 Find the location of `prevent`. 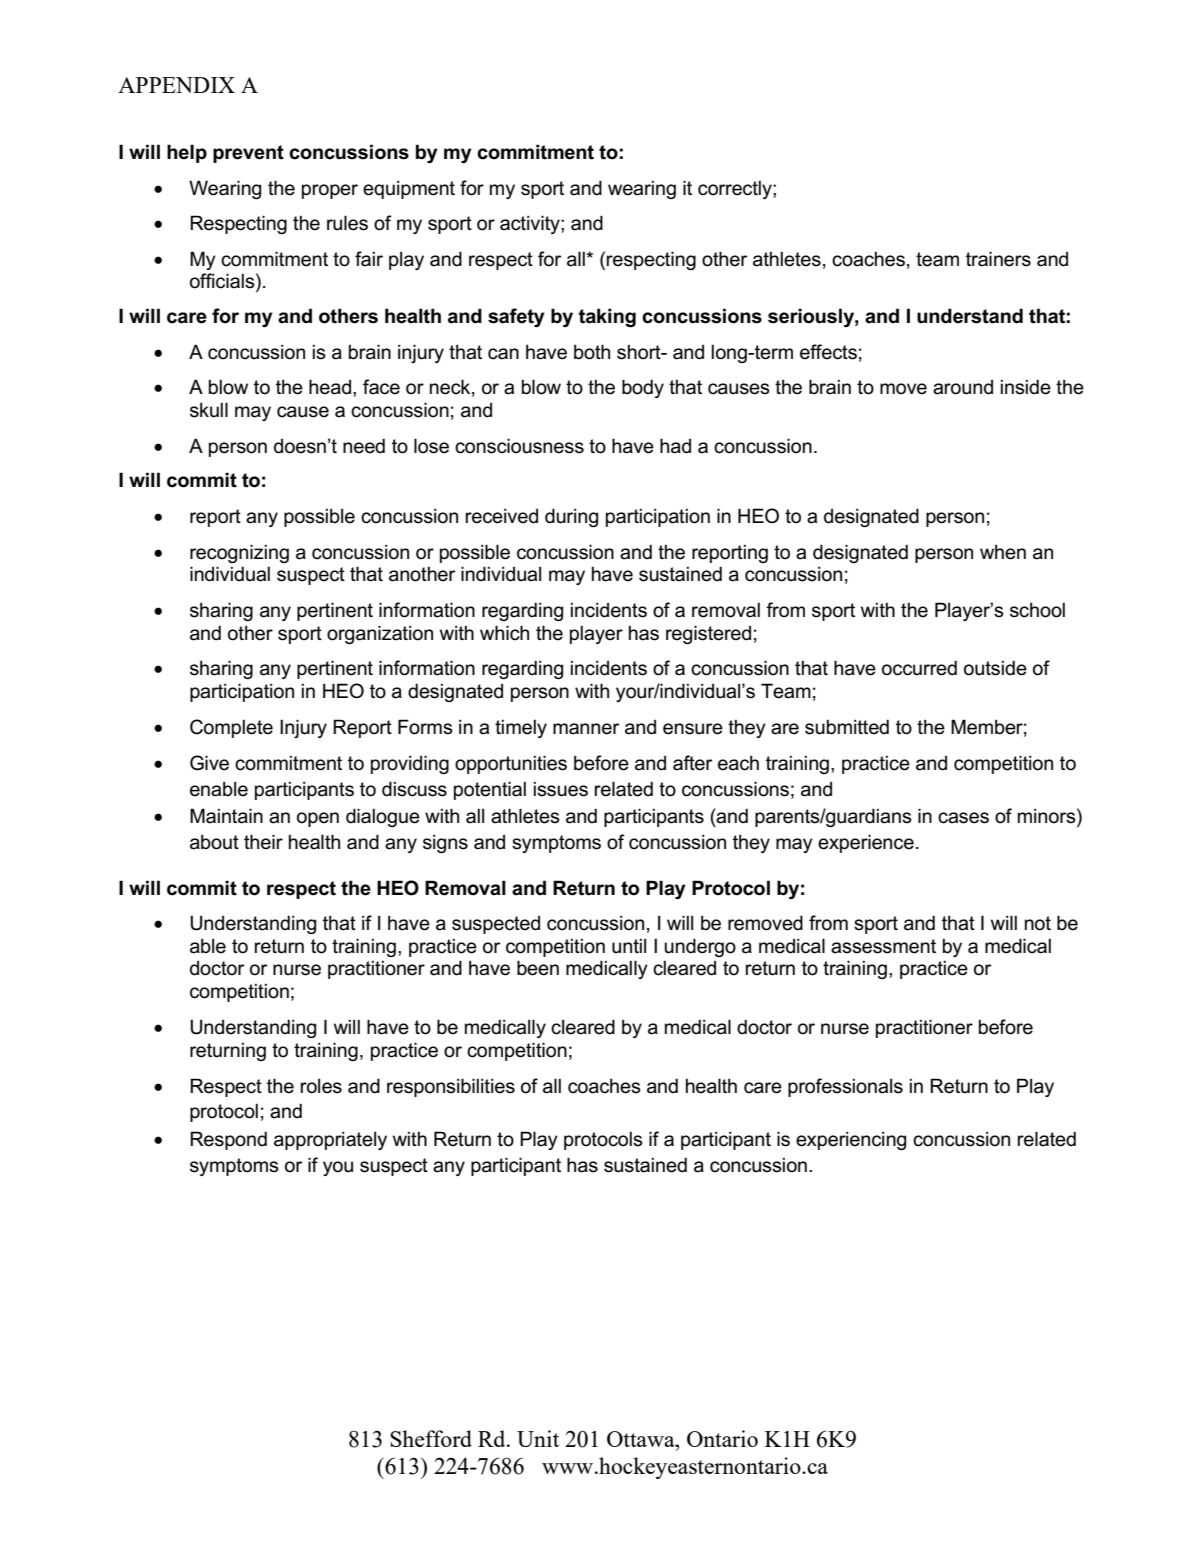

prevent is located at coordinates (248, 154).
